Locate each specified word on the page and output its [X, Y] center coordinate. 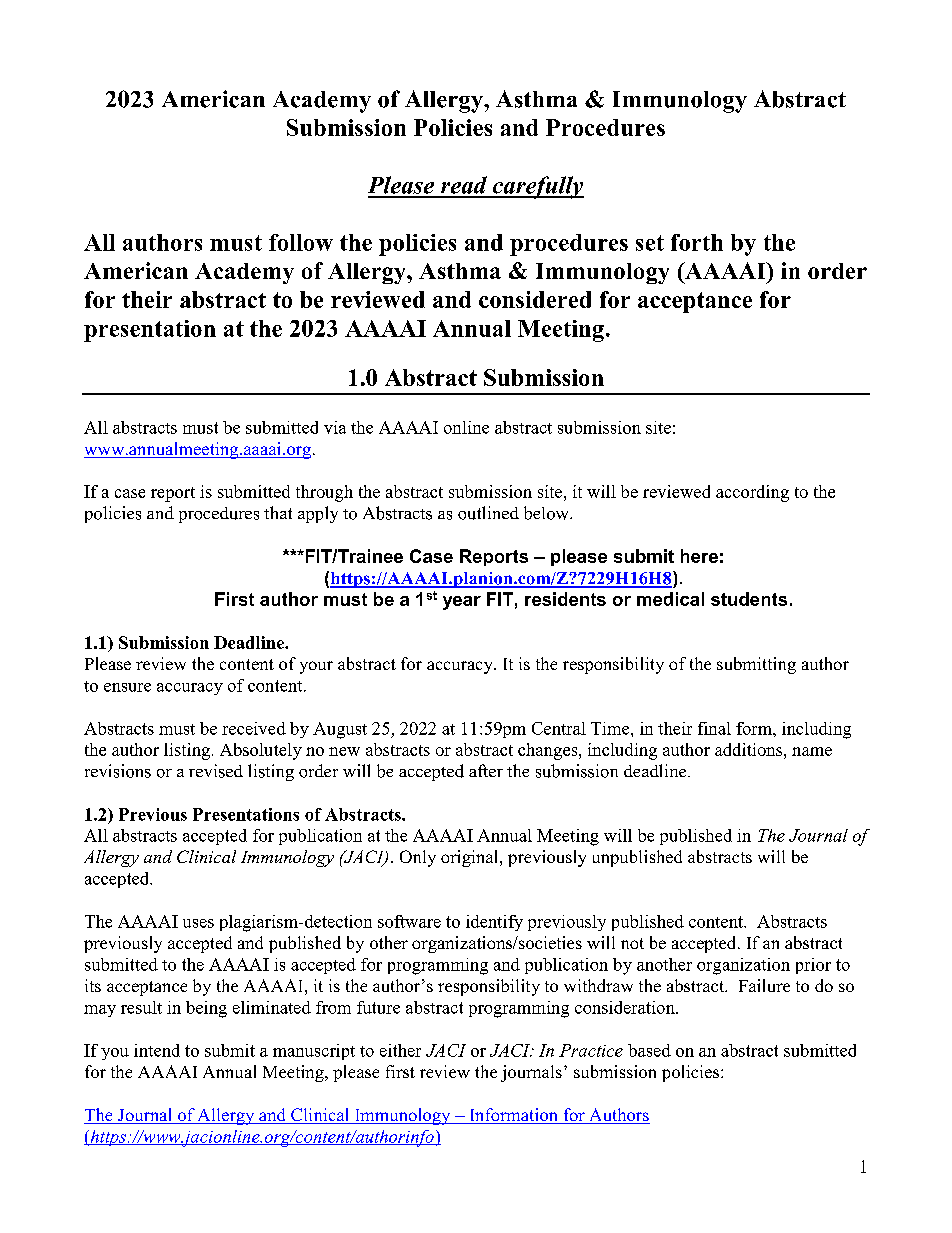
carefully [537, 187]
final [714, 728]
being [206, 1009]
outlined [488, 513]
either [400, 1050]
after [486, 770]
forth [697, 242]
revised [216, 771]
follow [301, 242]
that [278, 512]
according [752, 493]
